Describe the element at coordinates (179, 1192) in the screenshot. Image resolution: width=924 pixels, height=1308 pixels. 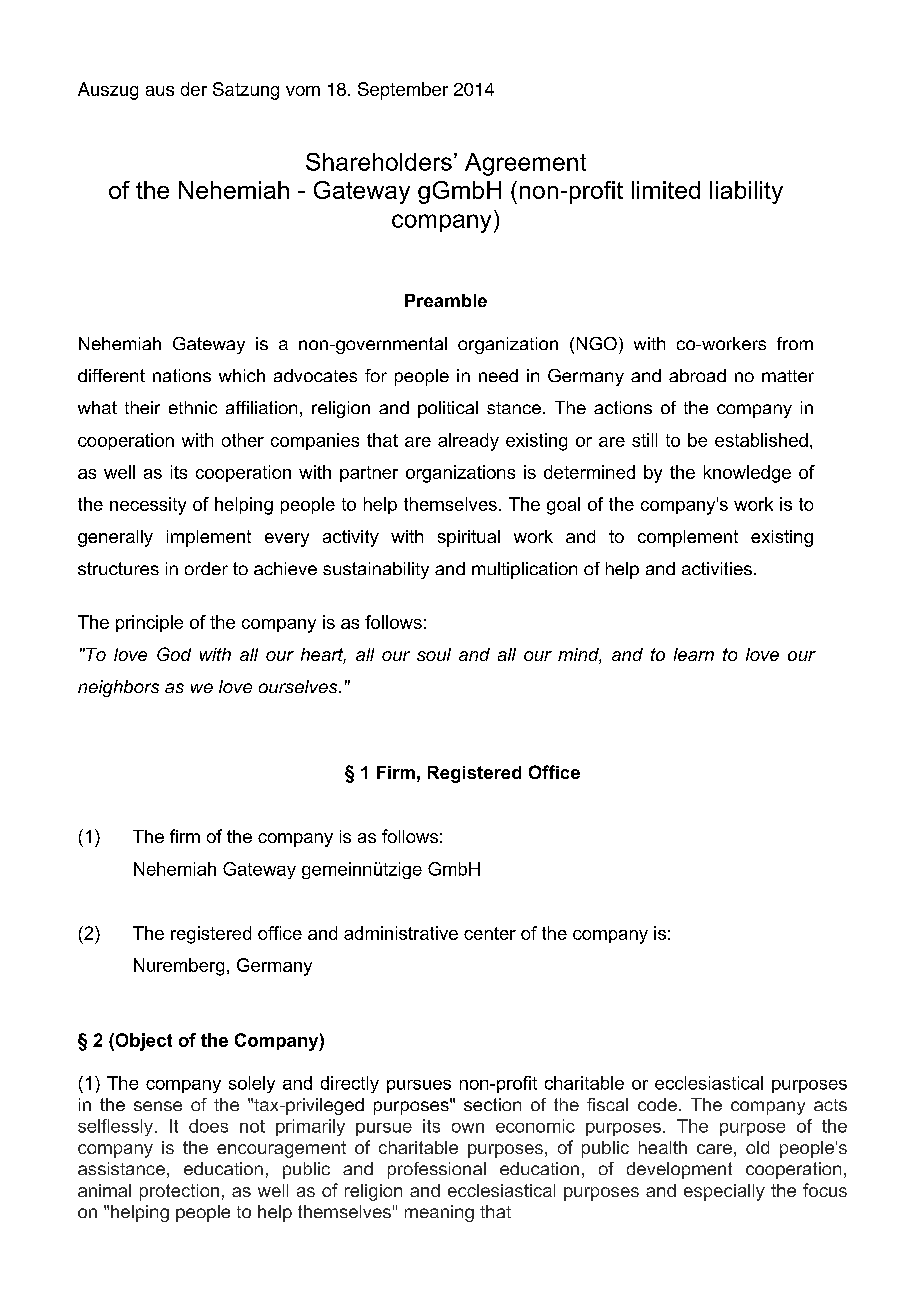
I see `protection` at that location.
